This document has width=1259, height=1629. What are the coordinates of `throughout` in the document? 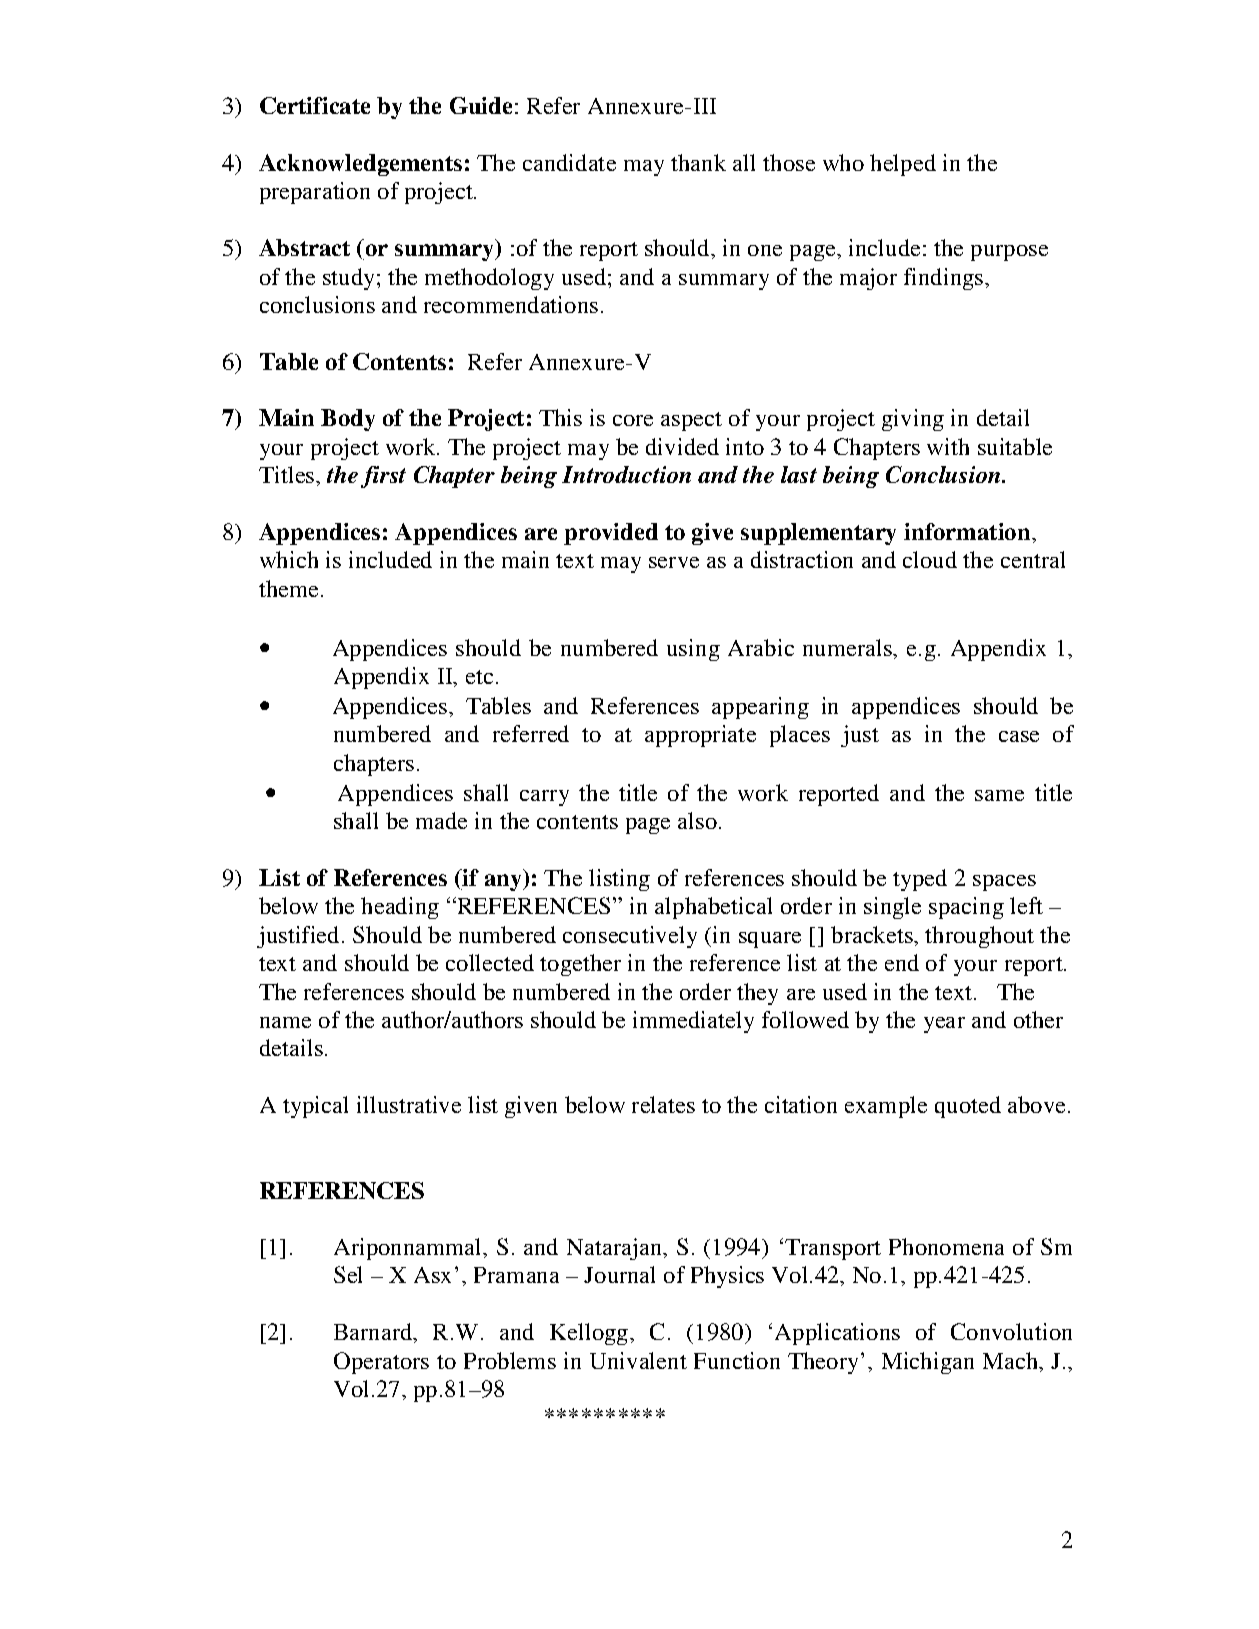 It's located at (979, 937).
